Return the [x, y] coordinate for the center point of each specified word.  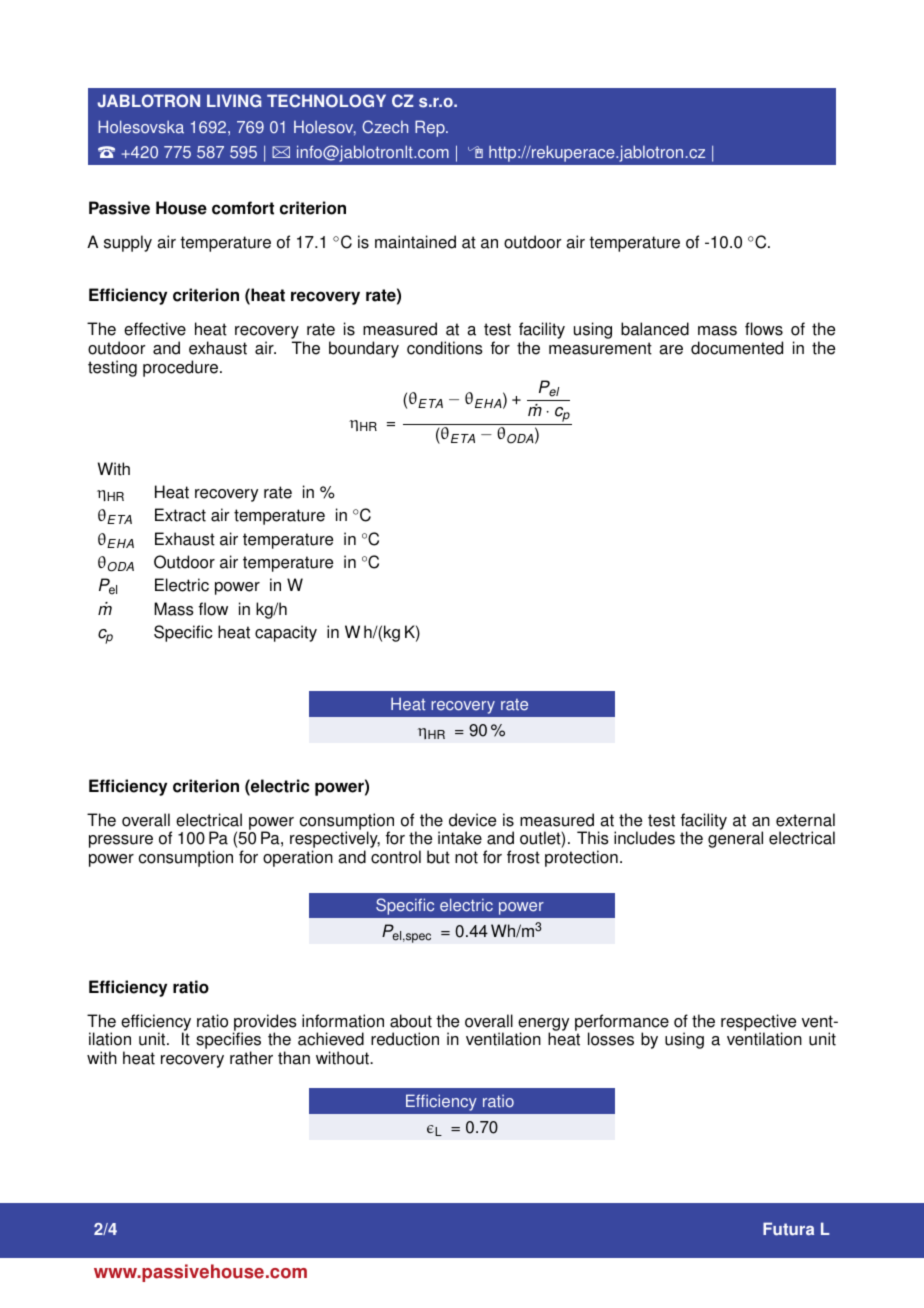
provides [265, 1023]
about [411, 1021]
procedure [182, 368]
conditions [445, 348]
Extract [180, 515]
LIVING [234, 101]
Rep [431, 128]
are [671, 350]
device [472, 820]
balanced [655, 329]
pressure [121, 841]
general [735, 839]
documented [737, 348]
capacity [286, 633]
